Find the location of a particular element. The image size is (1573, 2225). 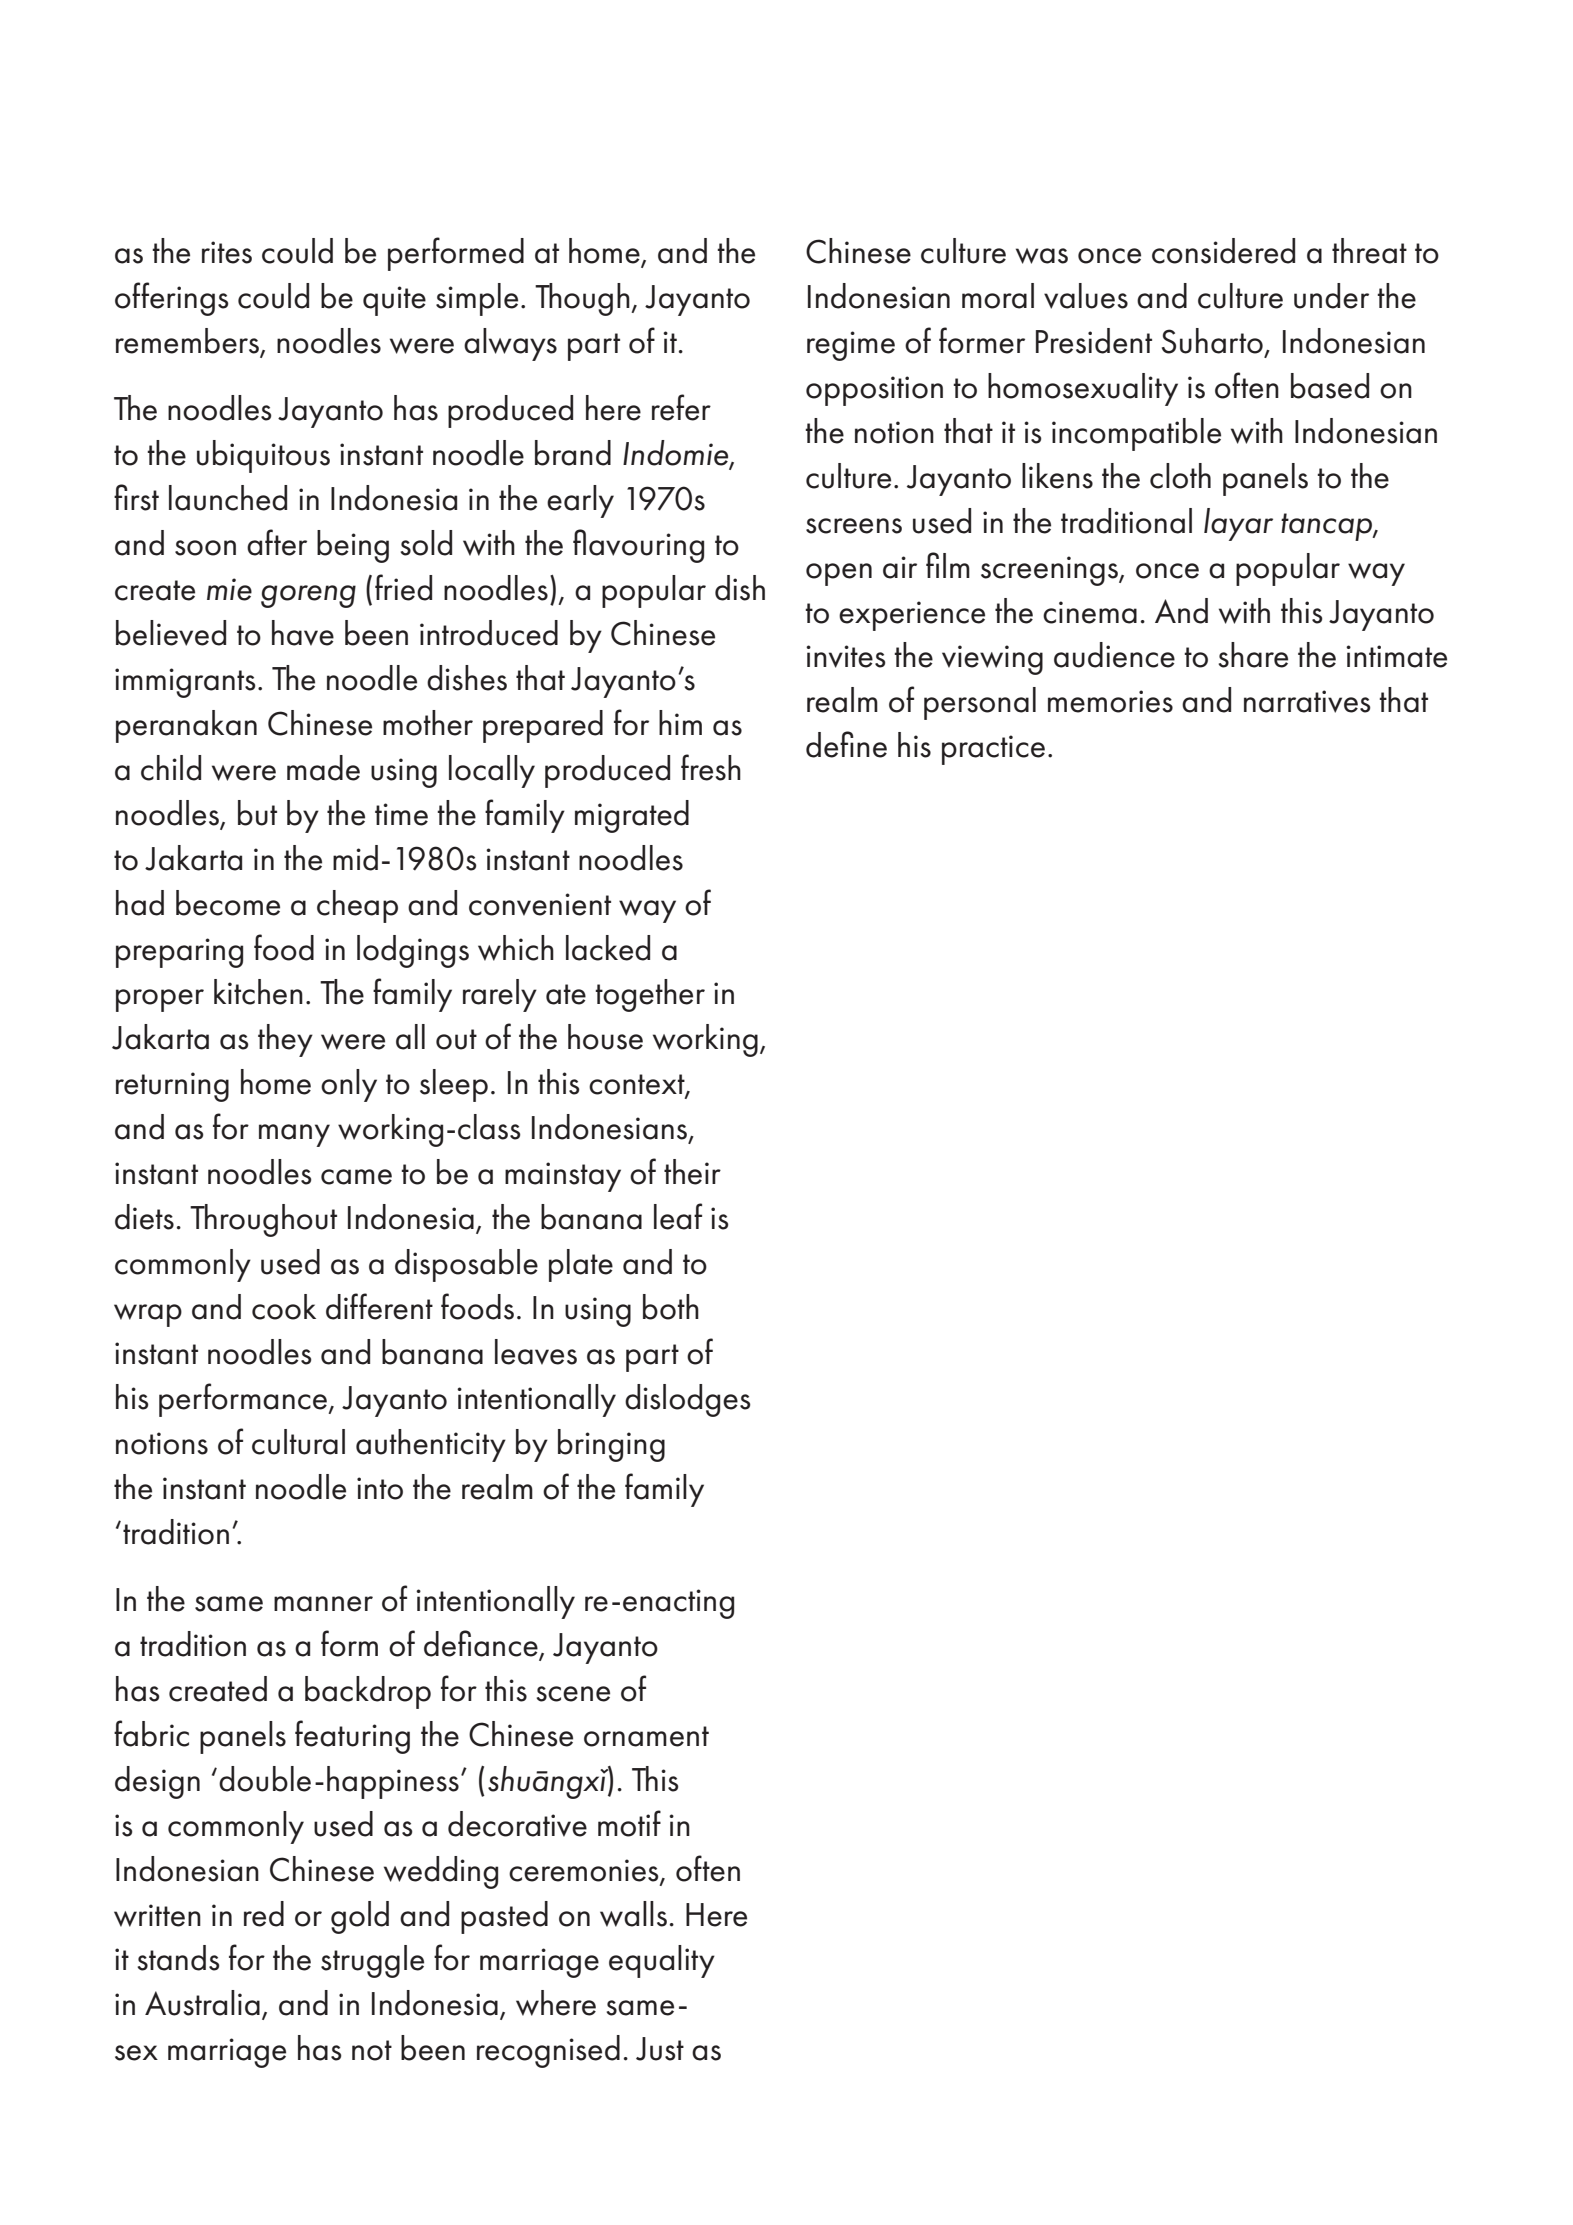

dislodges is located at coordinates (688, 1400).
